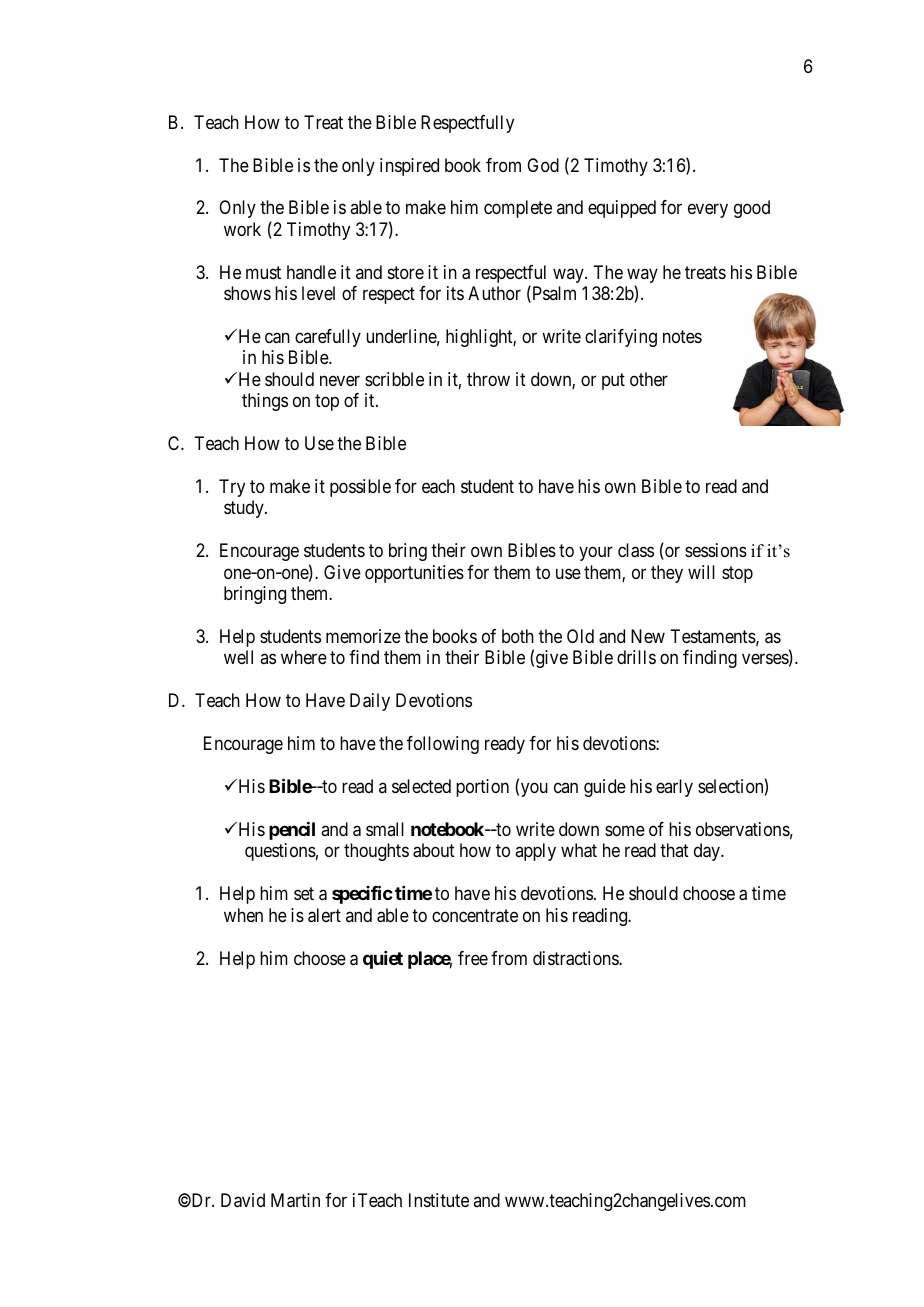  I want to click on distractions, so click(576, 958).
